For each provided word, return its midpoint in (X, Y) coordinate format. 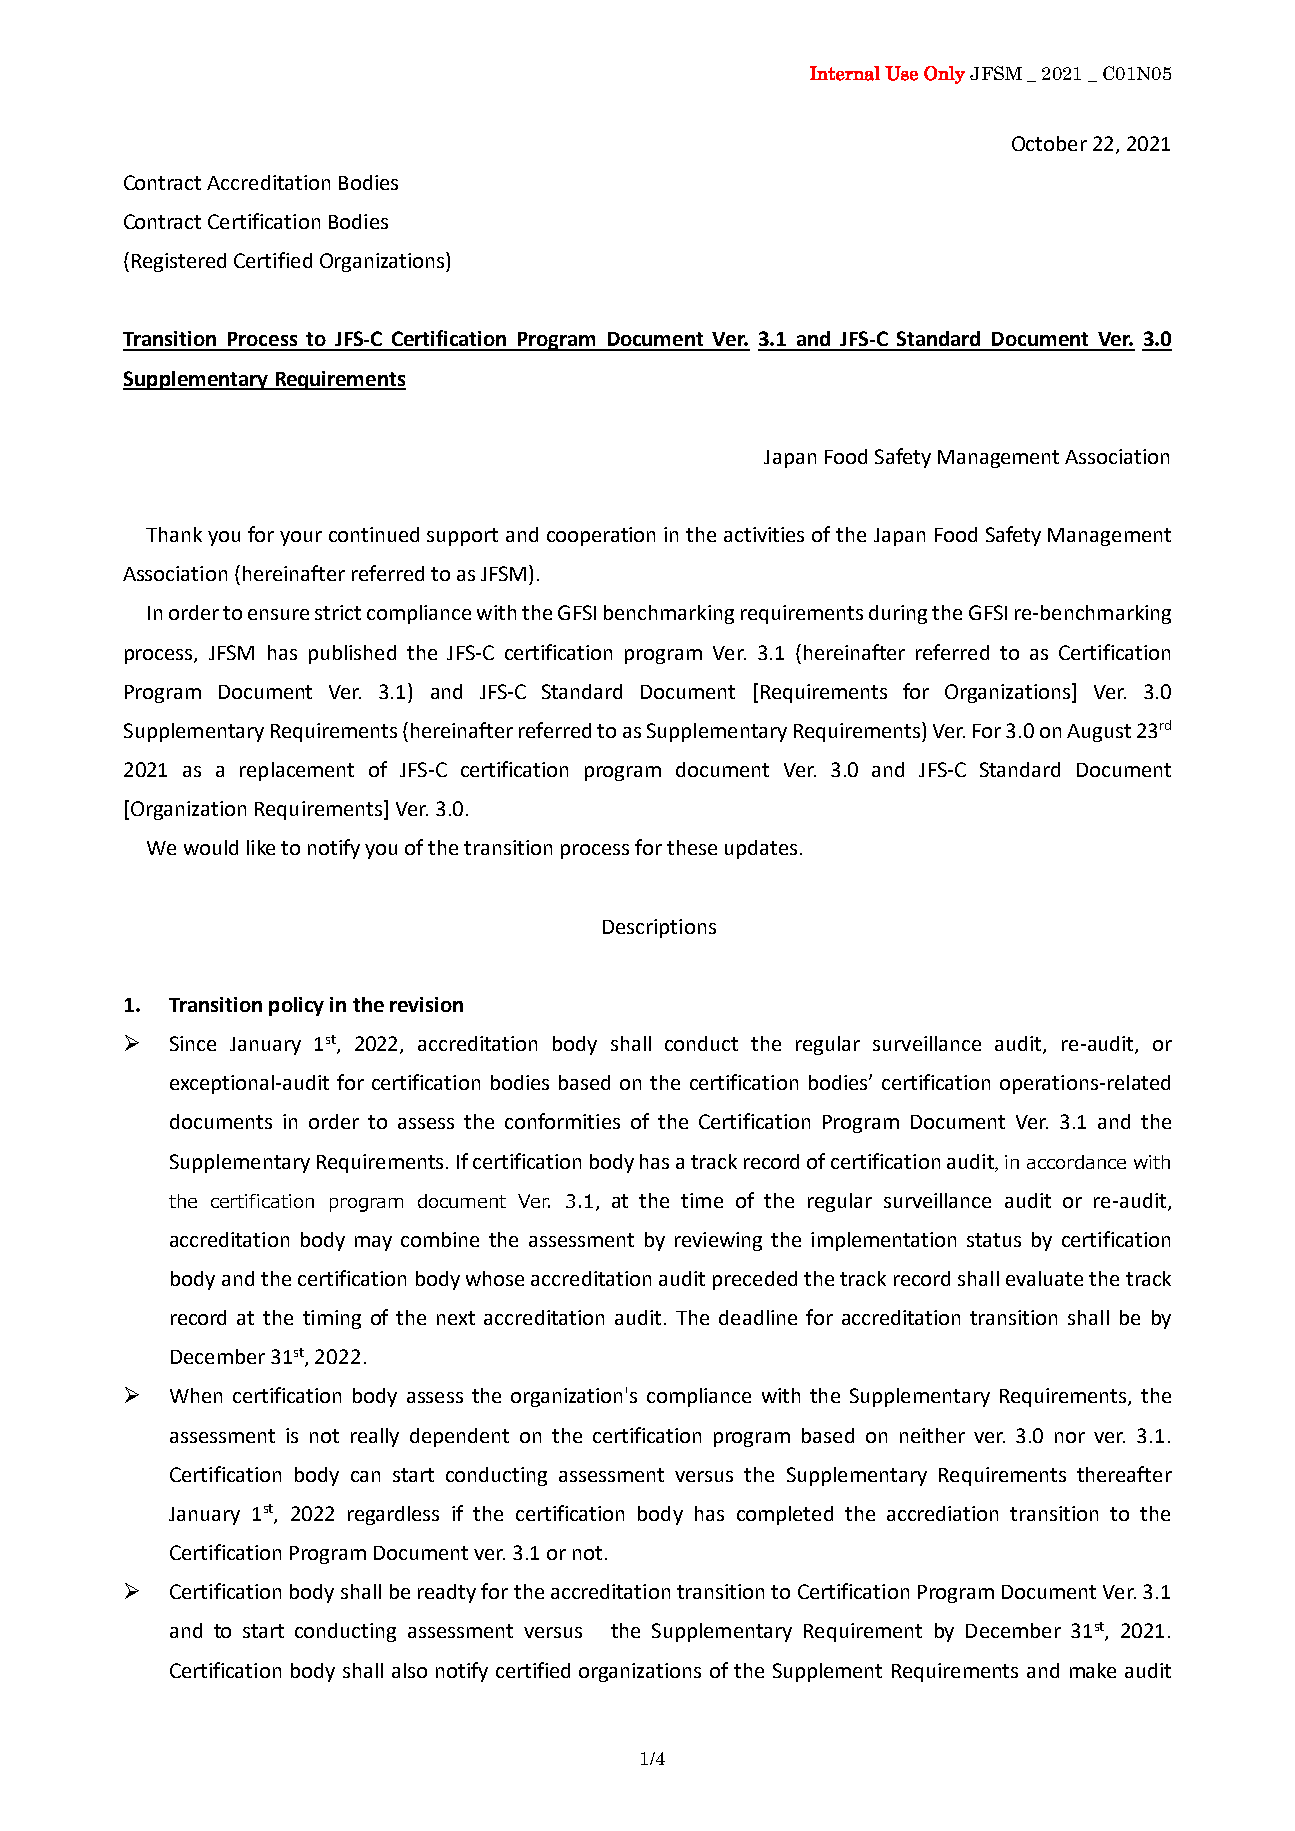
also (409, 1670)
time (702, 1200)
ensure (278, 614)
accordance (1076, 1162)
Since (193, 1043)
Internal (845, 73)
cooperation (601, 536)
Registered (179, 262)
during (898, 614)
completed (785, 1515)
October (1049, 143)
